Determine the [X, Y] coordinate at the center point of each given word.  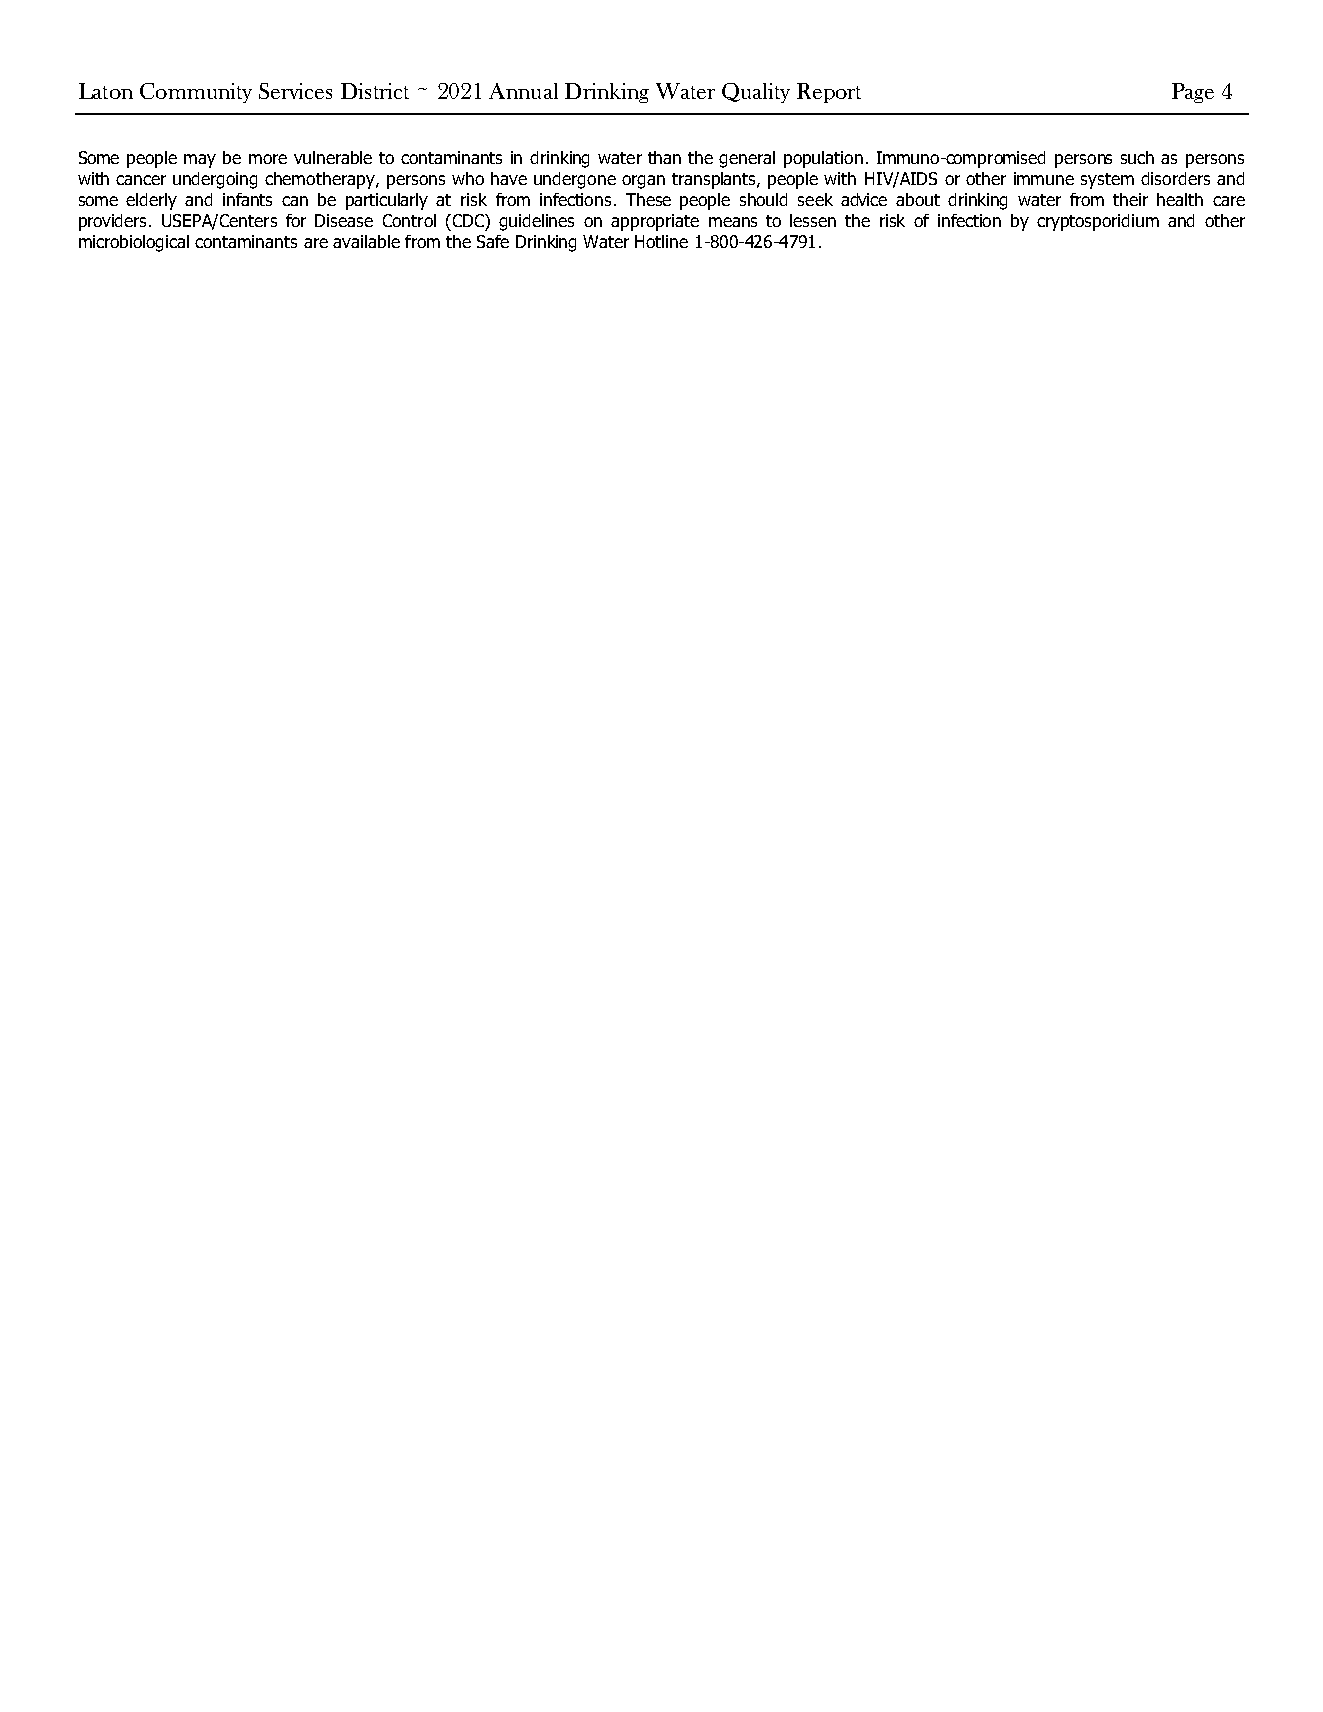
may [200, 161]
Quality [756, 93]
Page [1193, 93]
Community [196, 93]
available [366, 241]
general [747, 159]
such [1137, 157]
